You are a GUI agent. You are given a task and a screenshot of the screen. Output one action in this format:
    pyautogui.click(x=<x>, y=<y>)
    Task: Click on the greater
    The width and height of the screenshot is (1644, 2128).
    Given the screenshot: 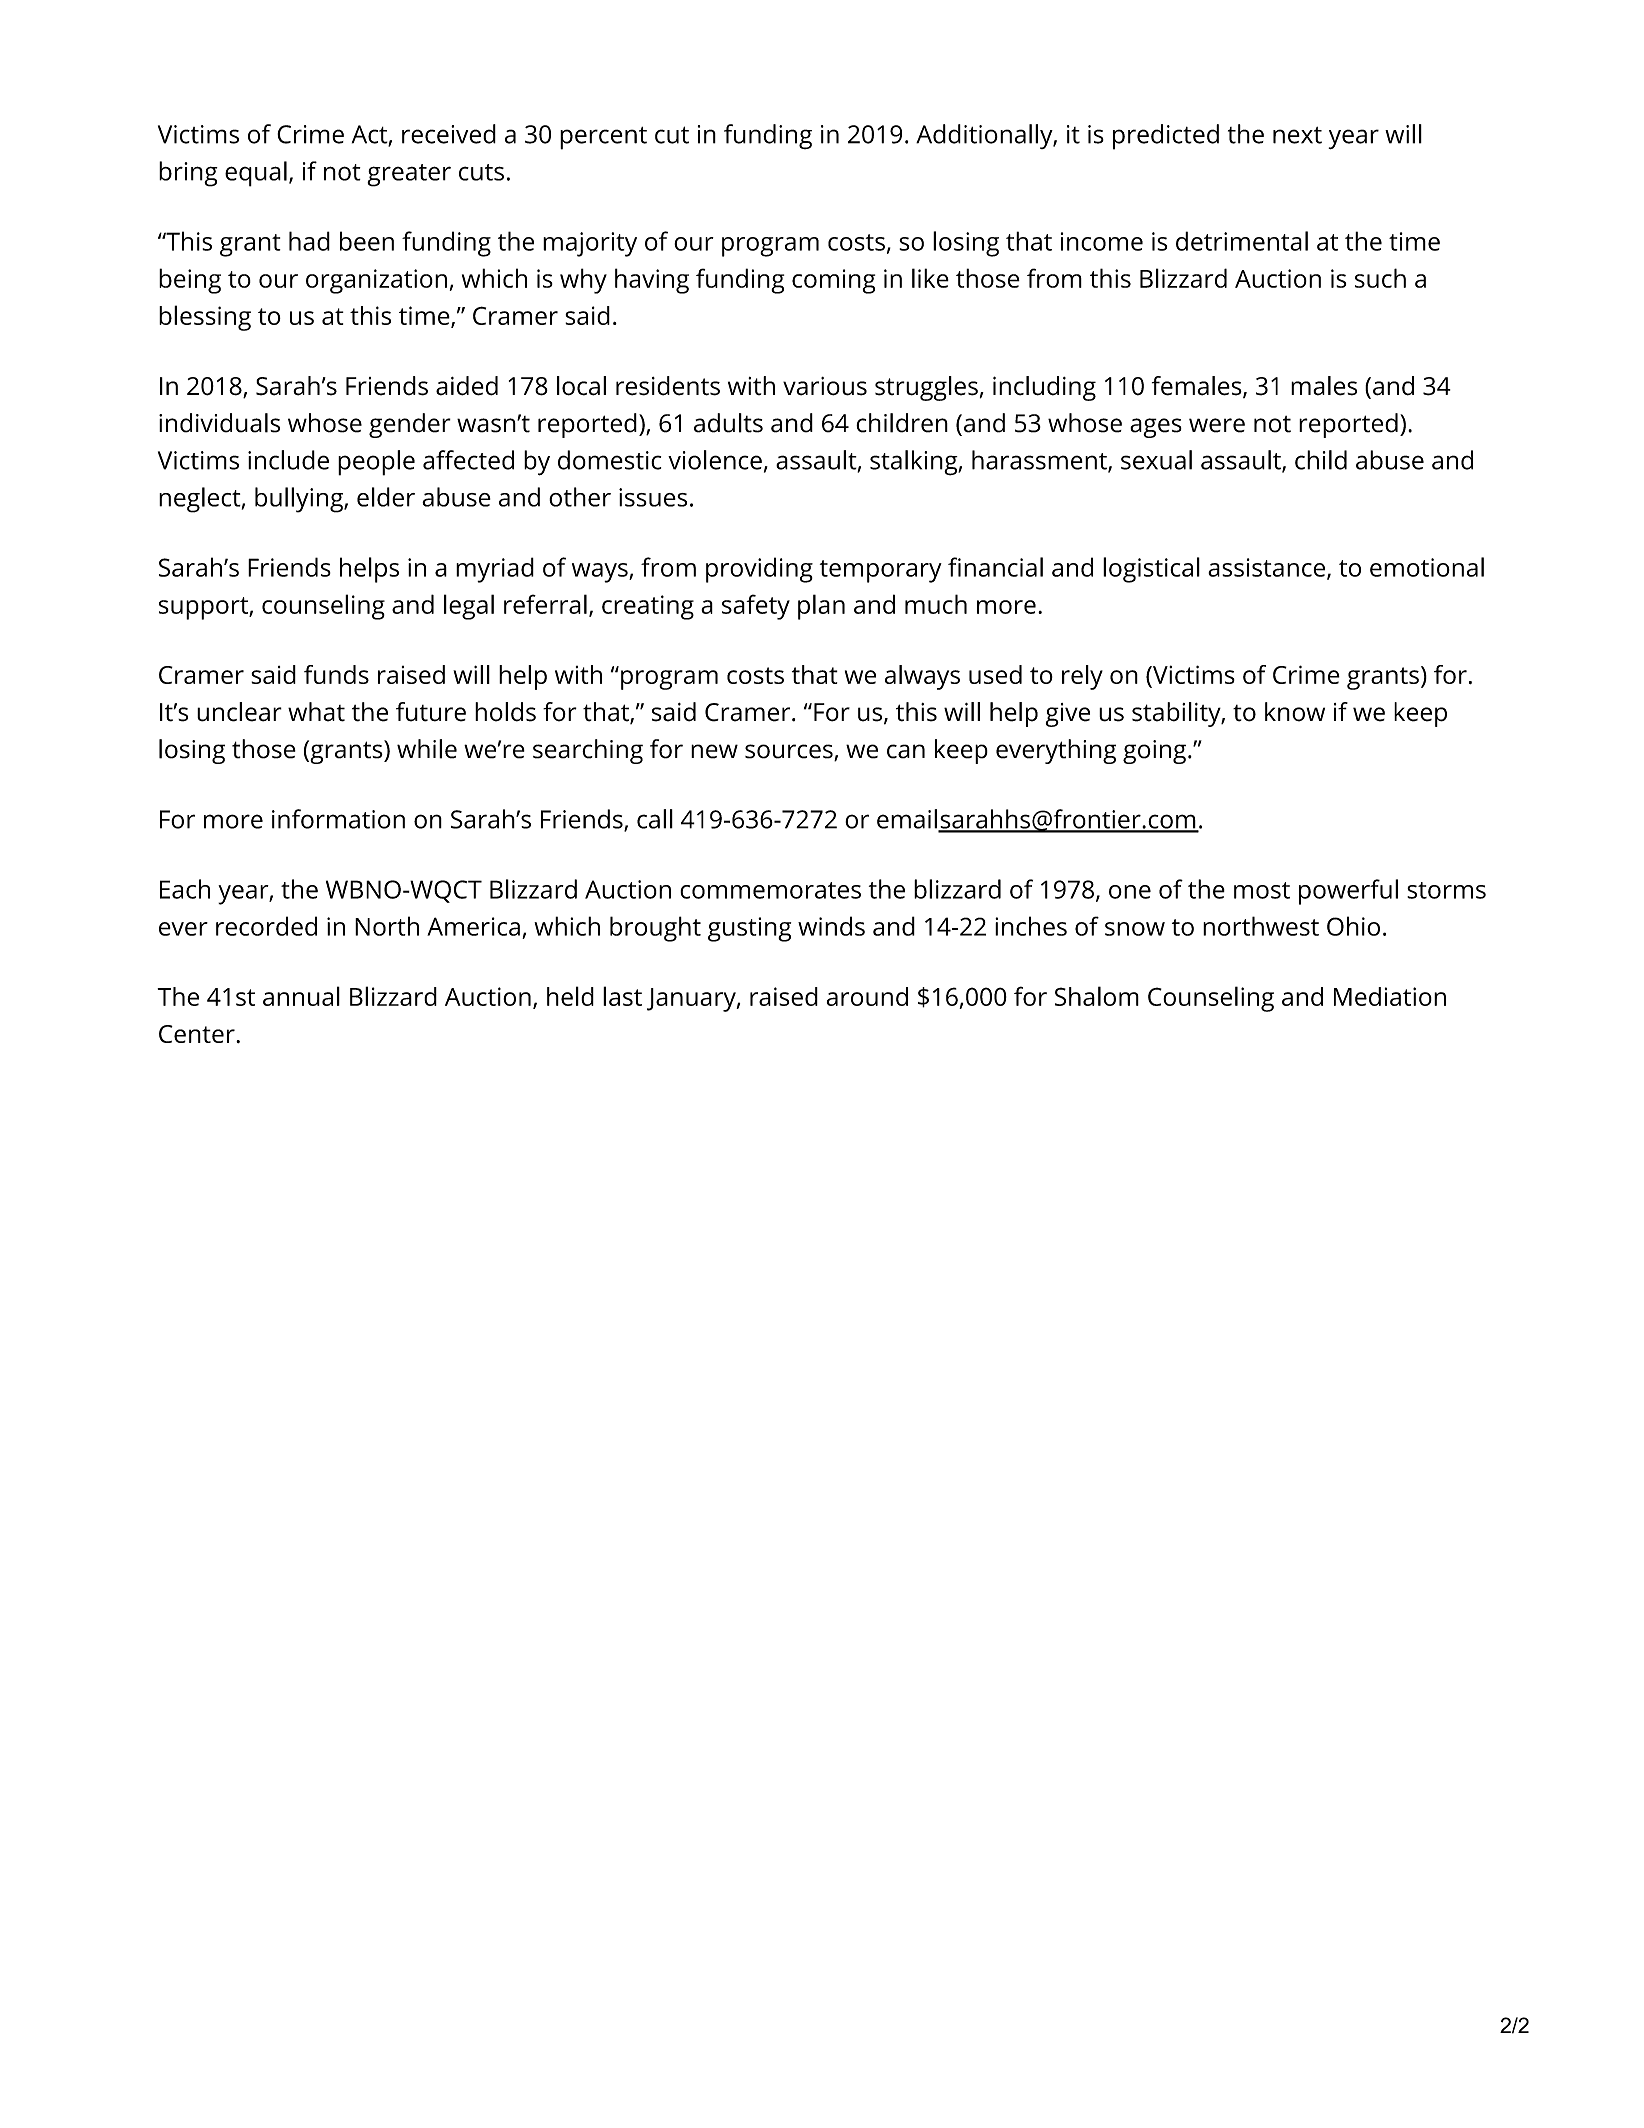 What is the action you would take?
    pyautogui.click(x=409, y=175)
